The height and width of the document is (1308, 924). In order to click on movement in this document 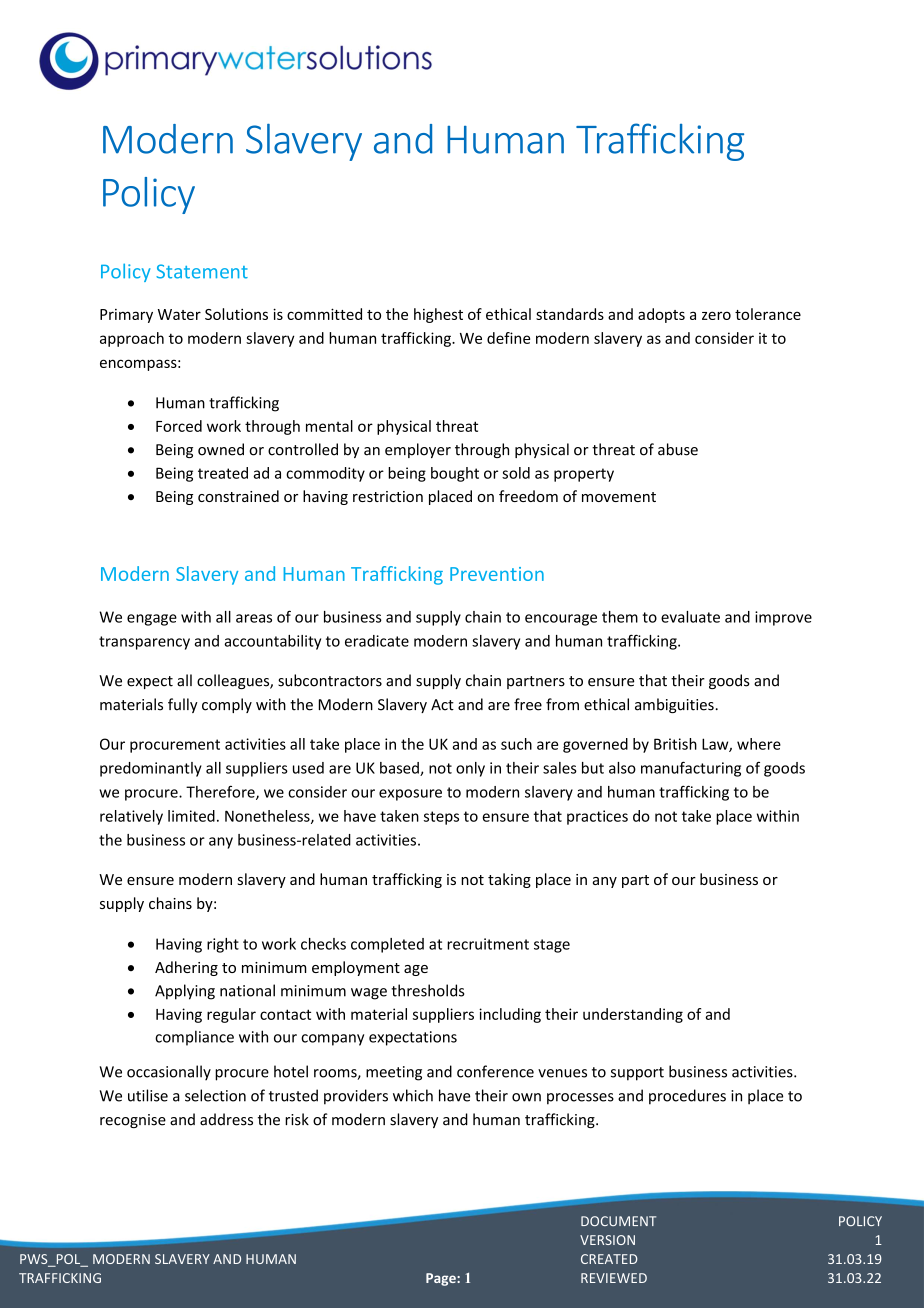, I will do `click(619, 497)`.
